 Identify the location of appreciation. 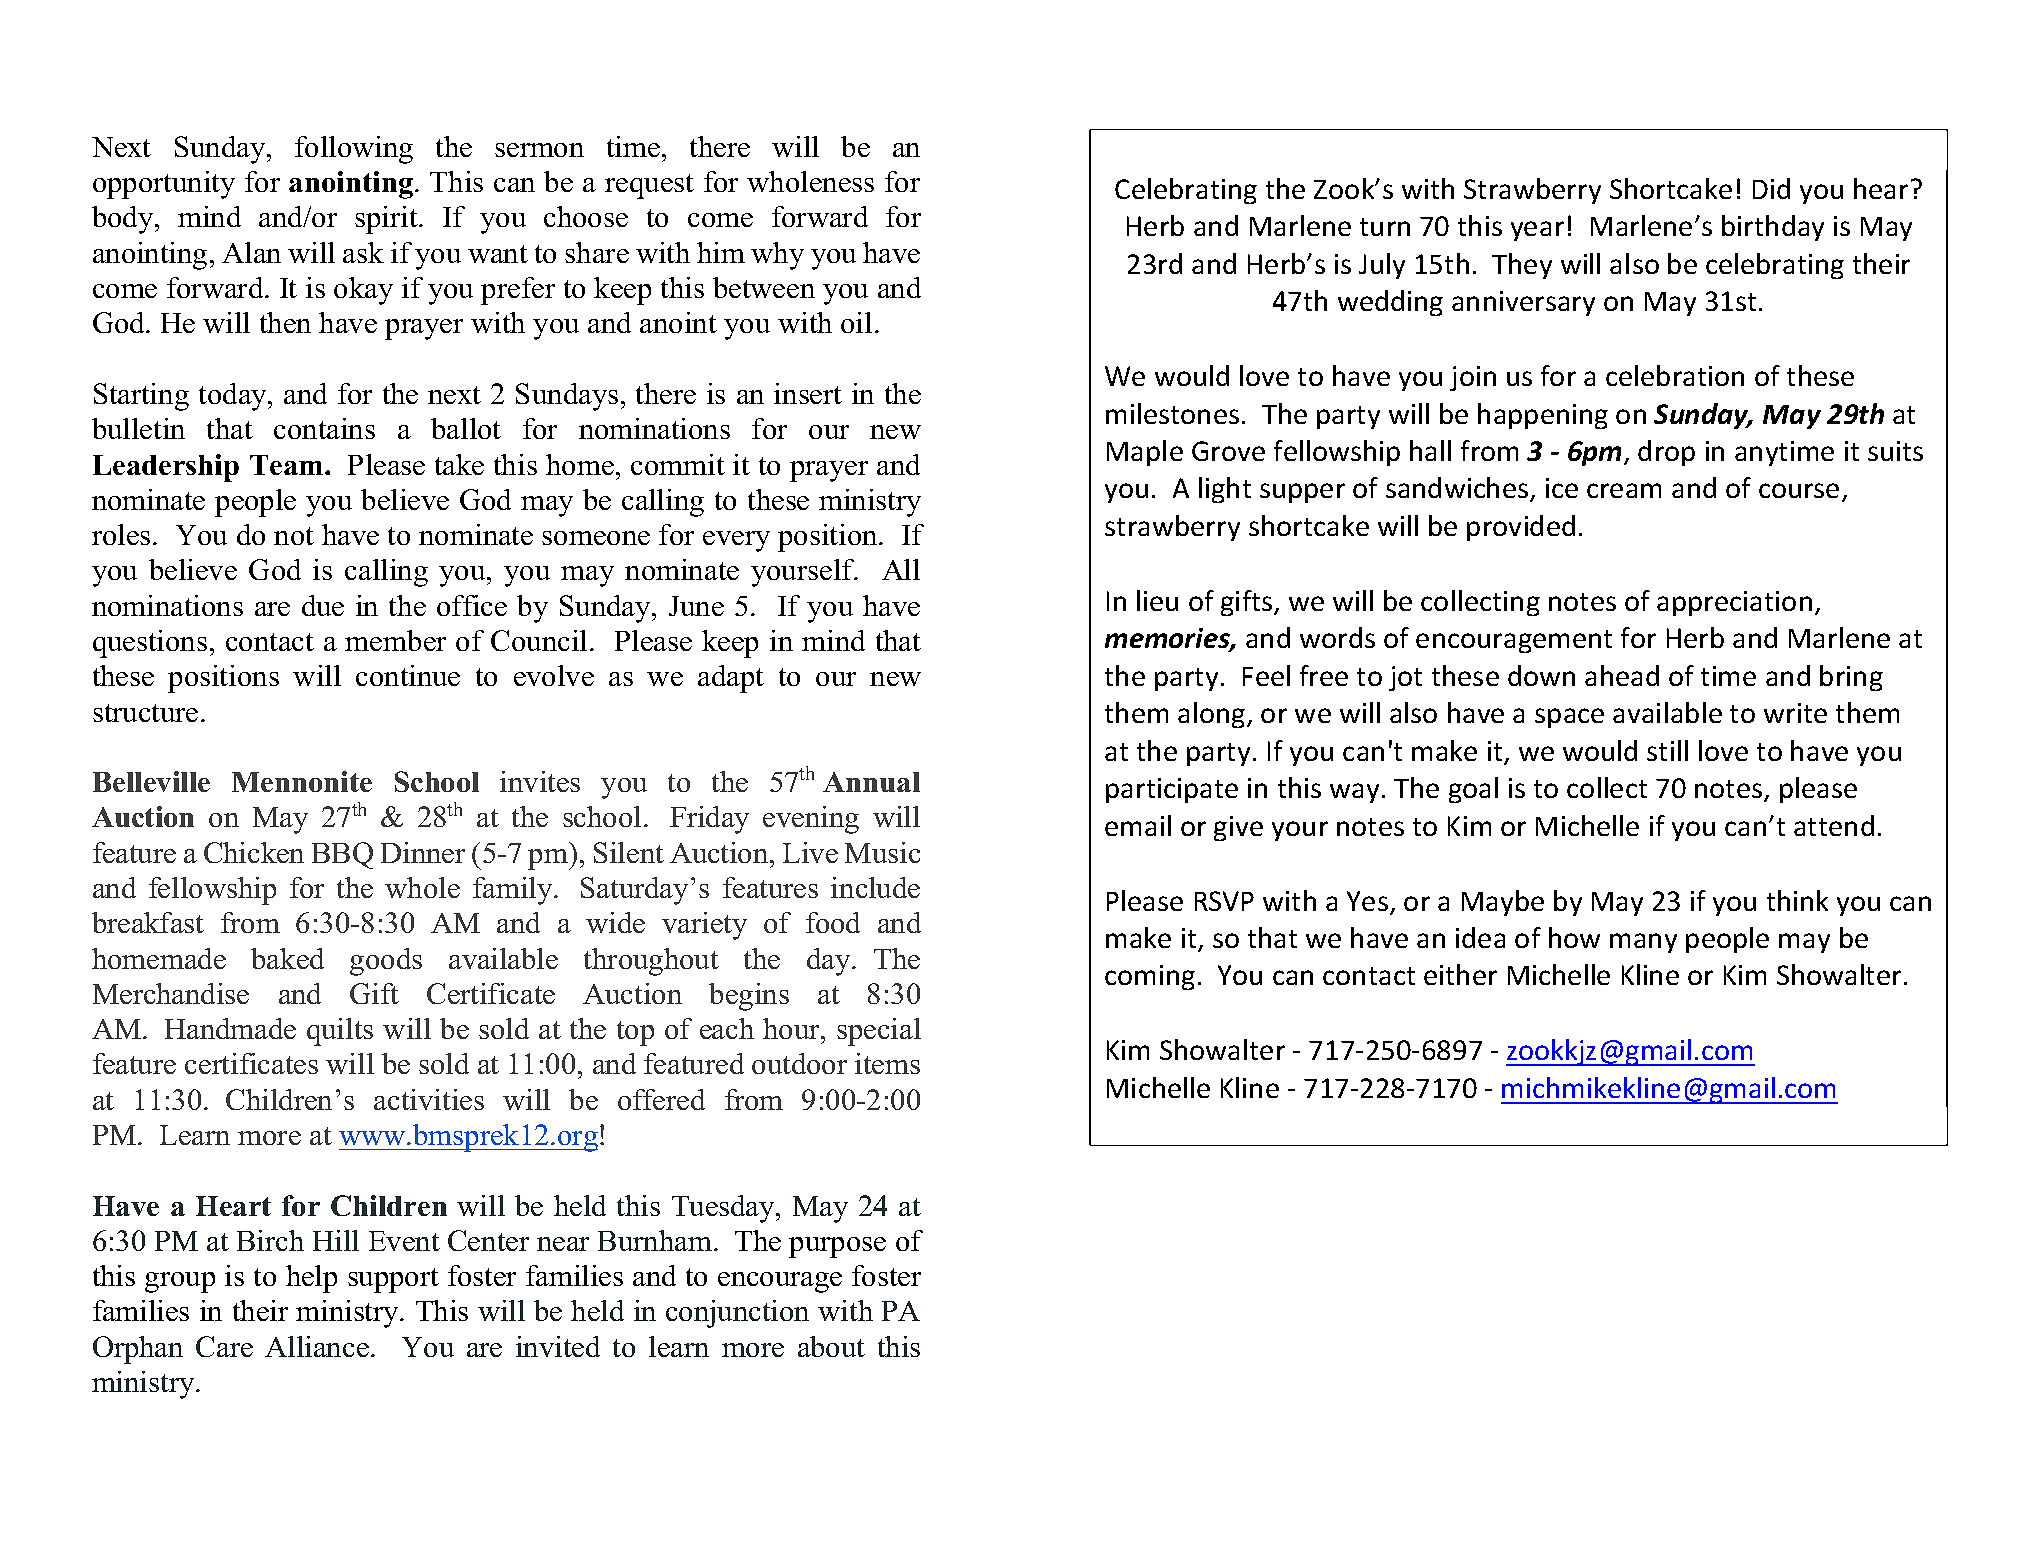
(1734, 603).
